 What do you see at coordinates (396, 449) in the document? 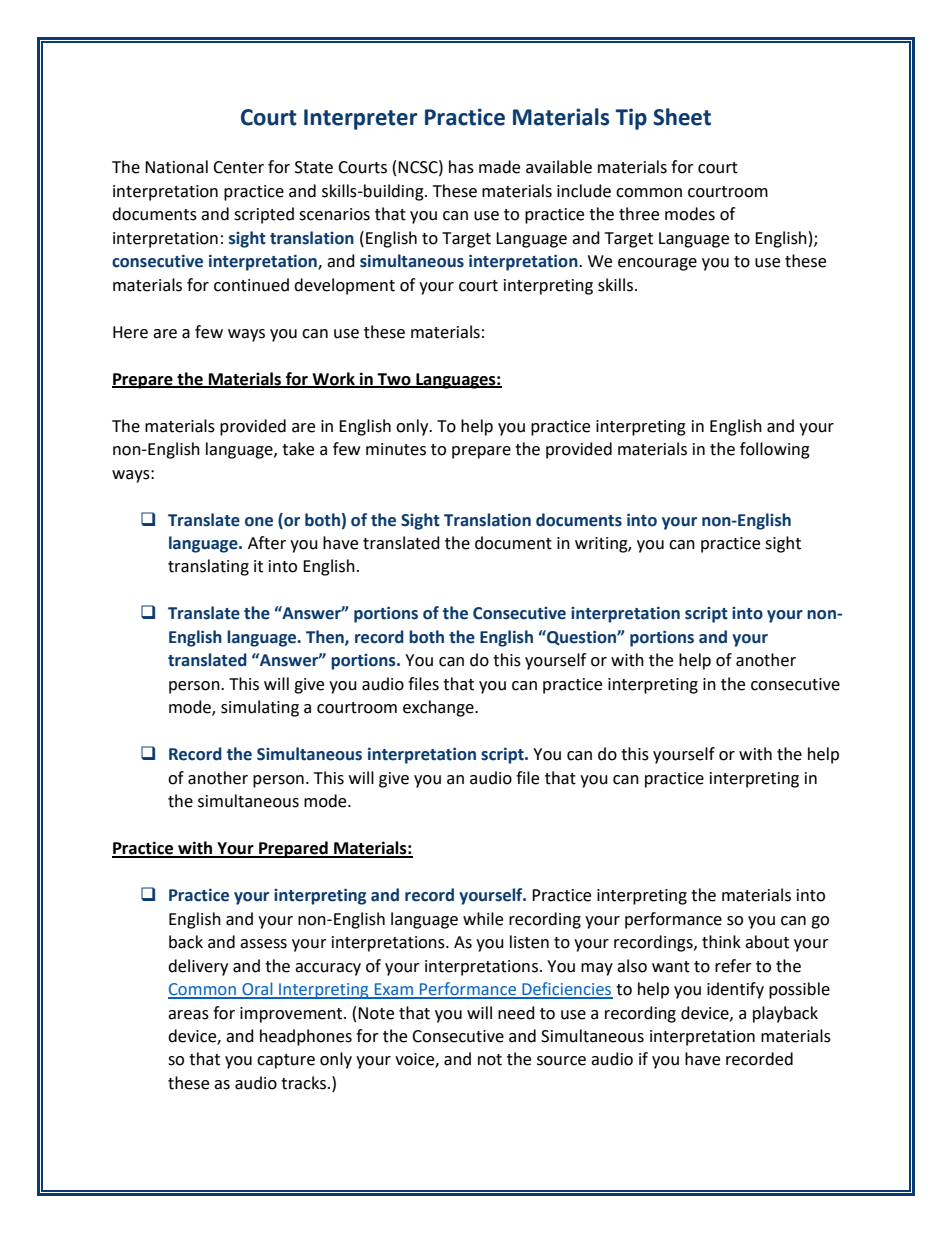
I see `minutes` at bounding box center [396, 449].
